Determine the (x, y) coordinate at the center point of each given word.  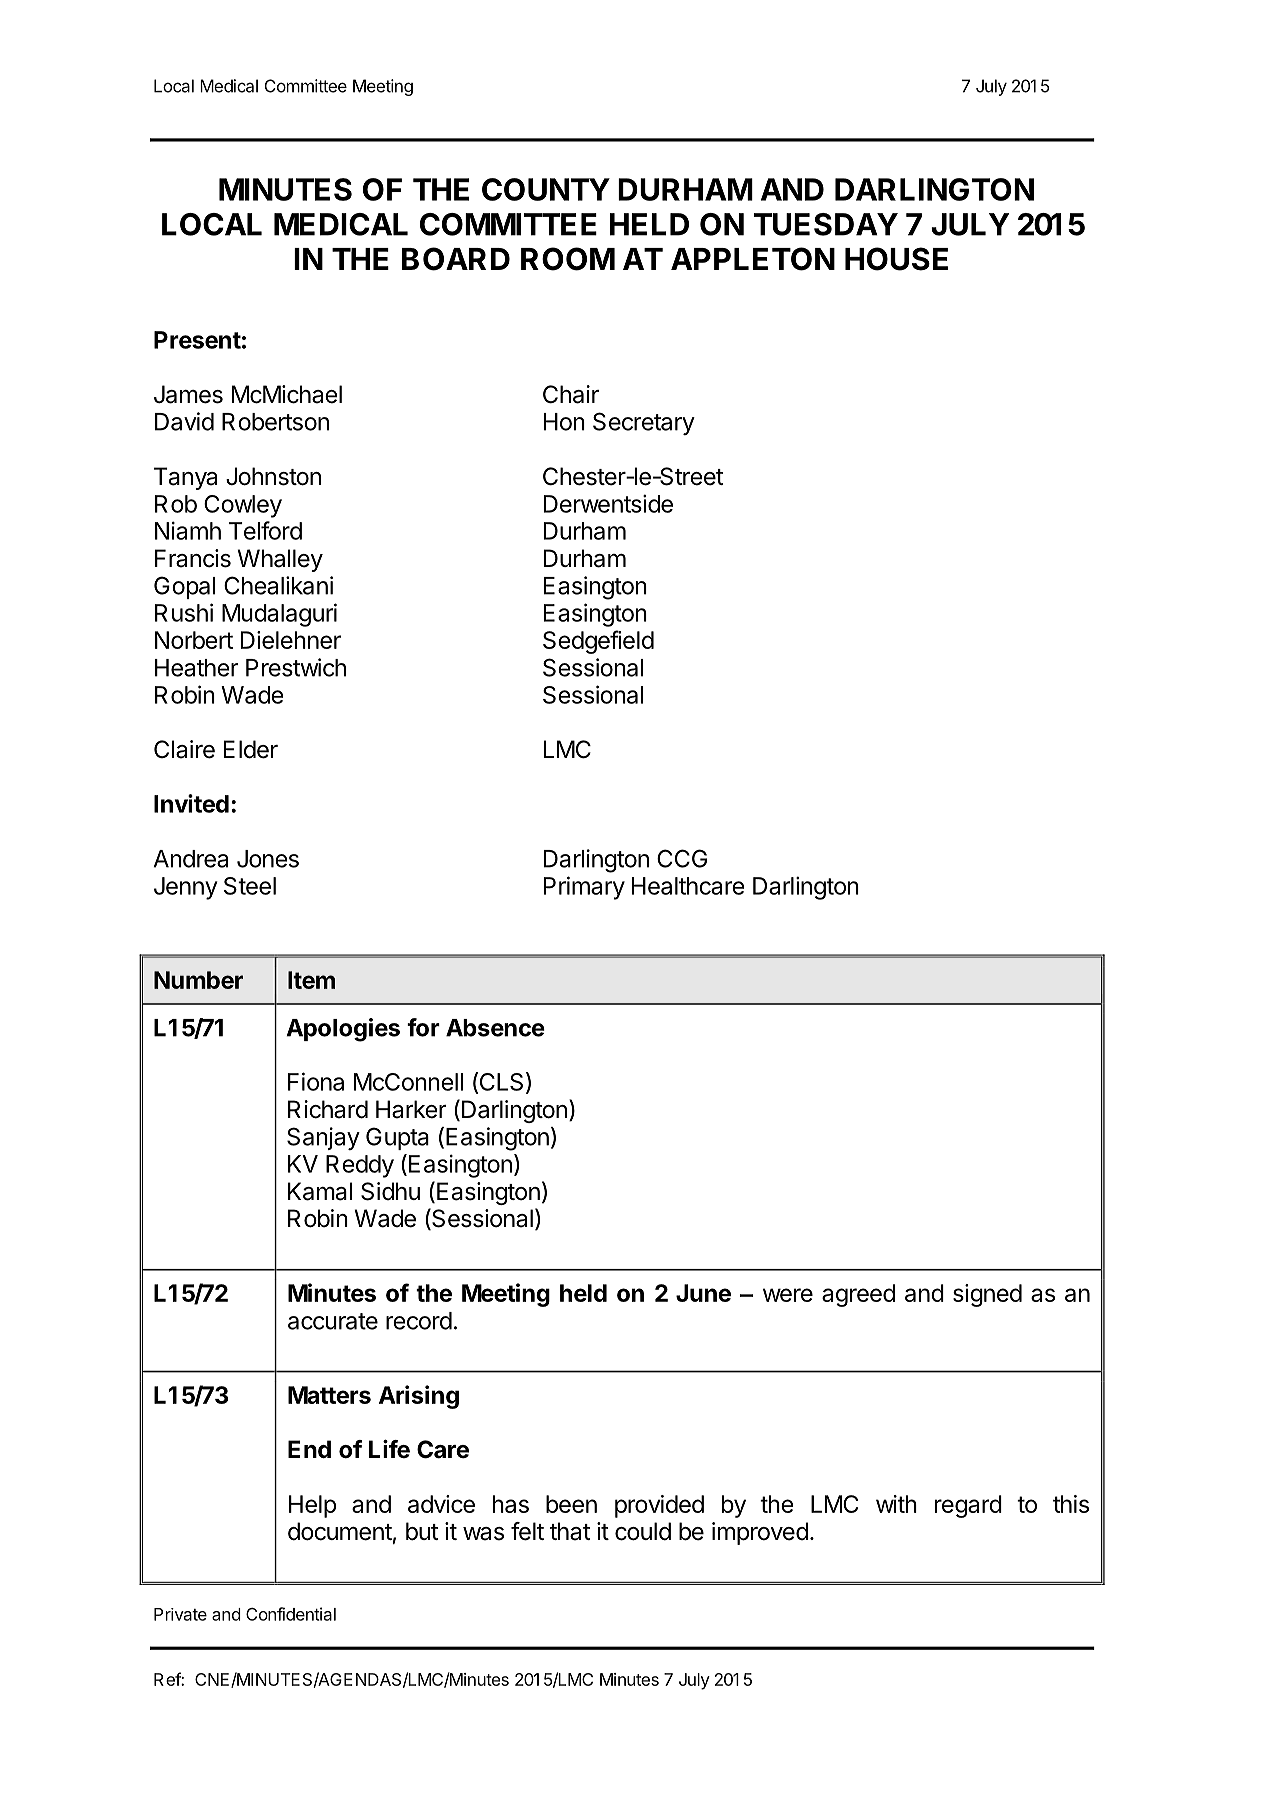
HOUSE (896, 259)
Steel (250, 886)
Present (197, 340)
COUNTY (546, 189)
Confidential (291, 1614)
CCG (682, 858)
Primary (584, 888)
